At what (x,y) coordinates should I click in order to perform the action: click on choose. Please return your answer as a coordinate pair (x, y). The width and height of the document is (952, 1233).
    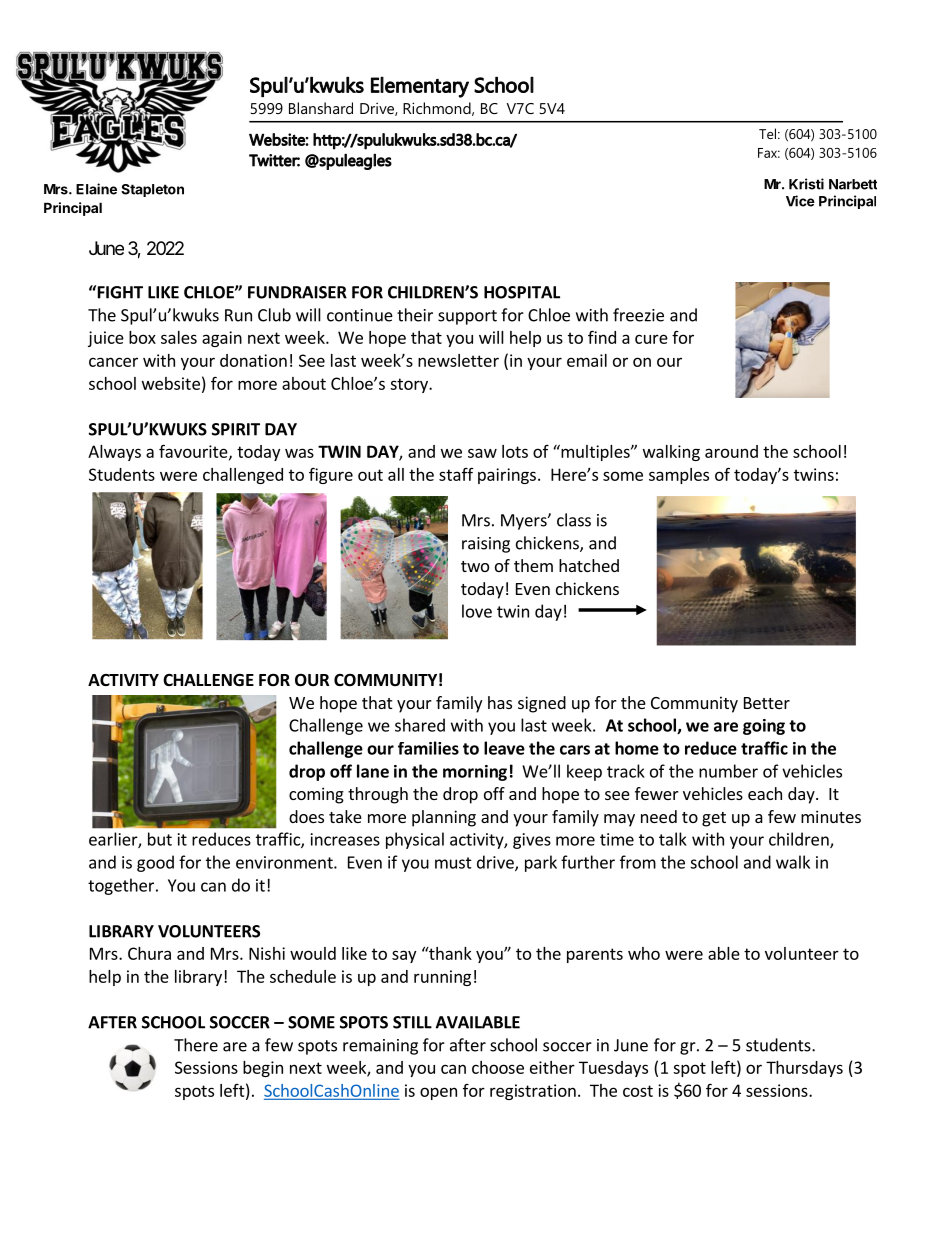
    Looking at the image, I should click on (498, 1067).
